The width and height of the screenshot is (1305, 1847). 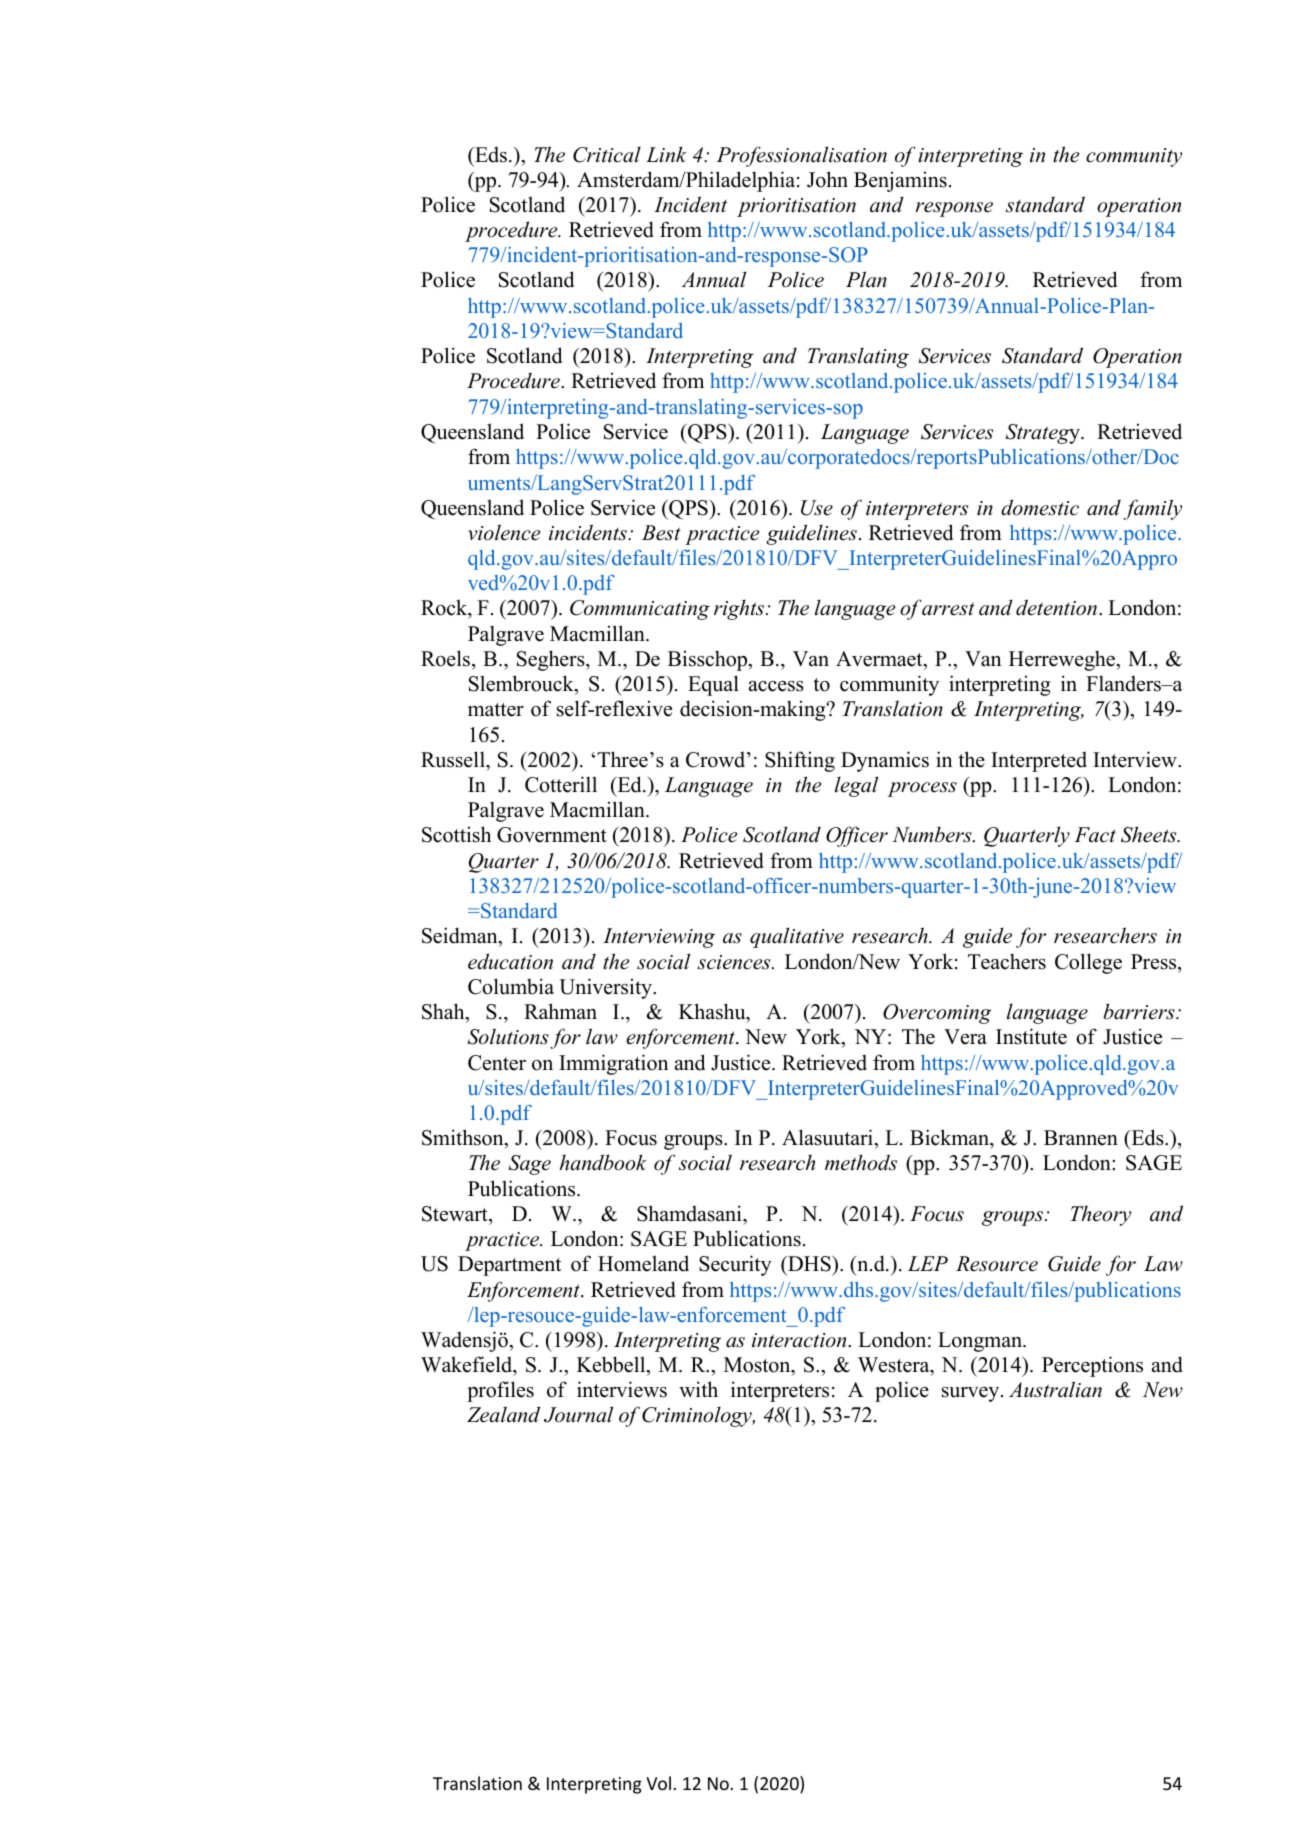 What do you see at coordinates (607, 155) in the screenshot?
I see `Critical` at bounding box center [607, 155].
